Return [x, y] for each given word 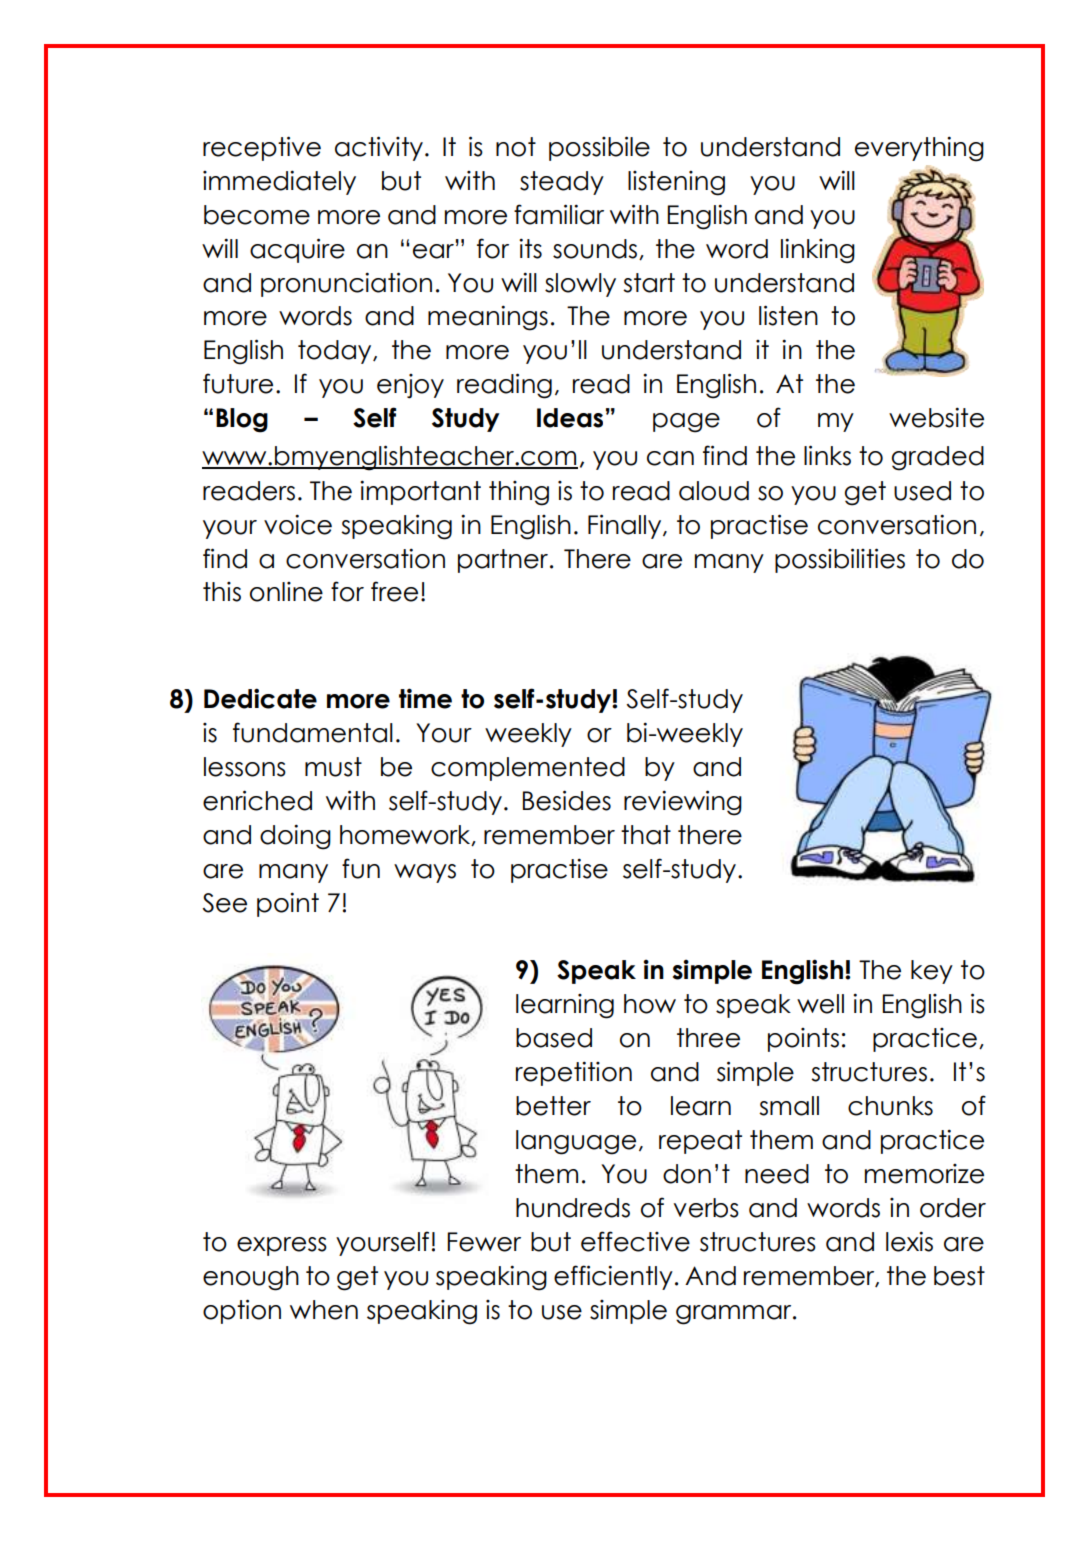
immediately [279, 182]
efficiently [613, 1277]
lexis [909, 1241]
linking [818, 251]
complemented [528, 769]
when [324, 1310]
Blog [242, 420]
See [224, 903]
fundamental [313, 732]
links [827, 455]
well [820, 1004]
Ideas [570, 418]
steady [562, 183]
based [554, 1038]
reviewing [683, 803]
